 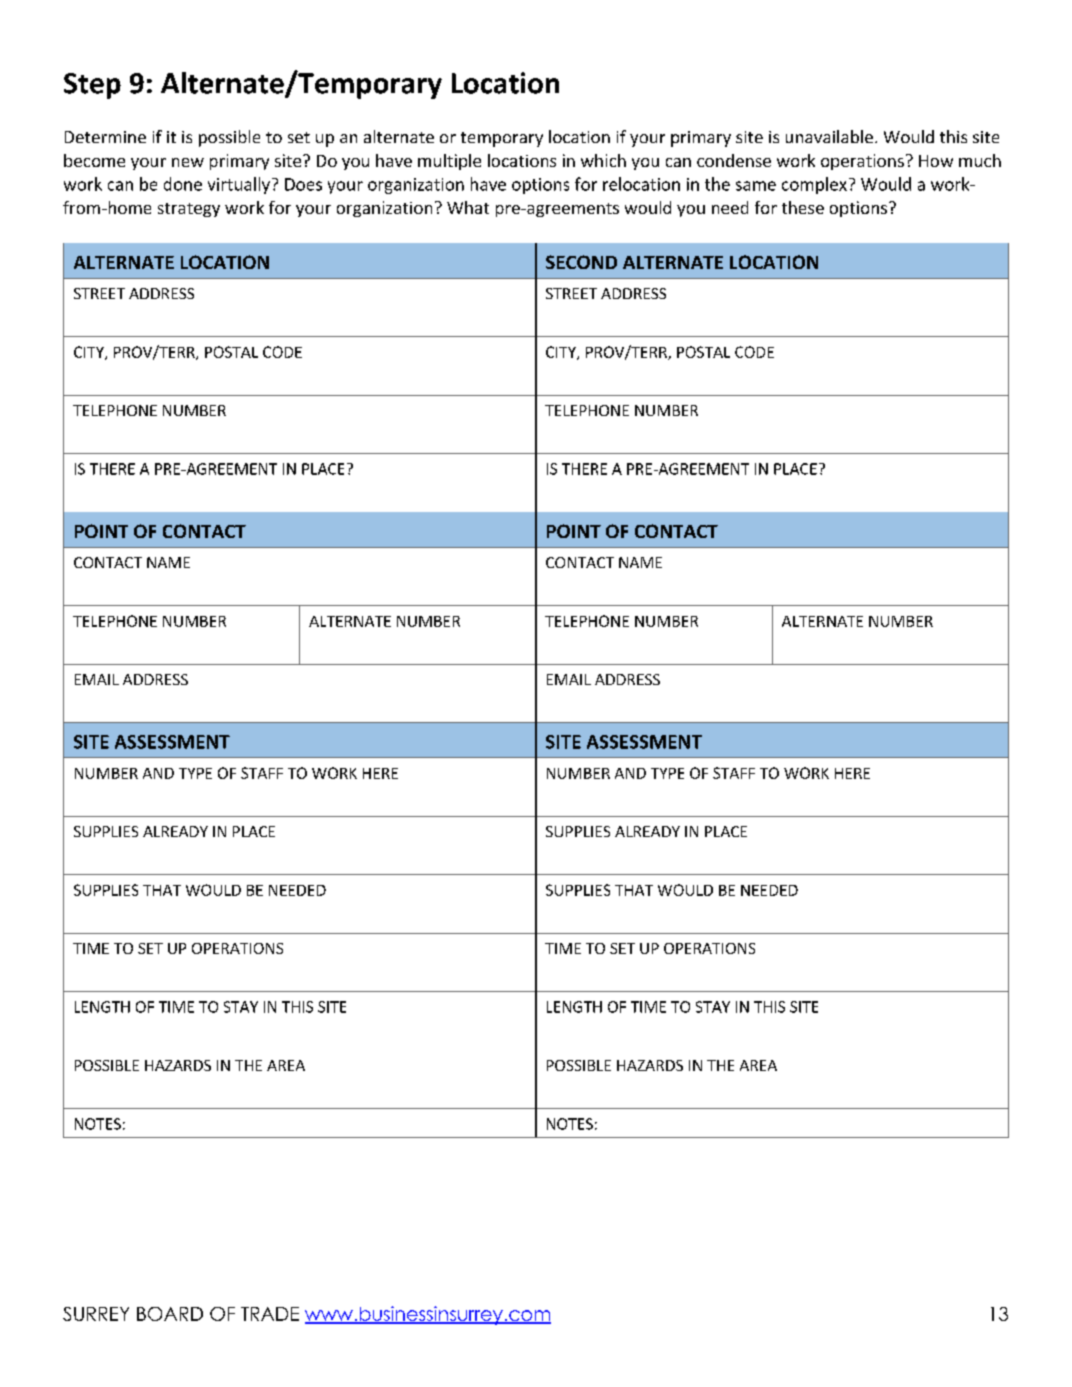 What do you see at coordinates (170, 1314) in the document?
I see `BOARD` at bounding box center [170, 1314].
